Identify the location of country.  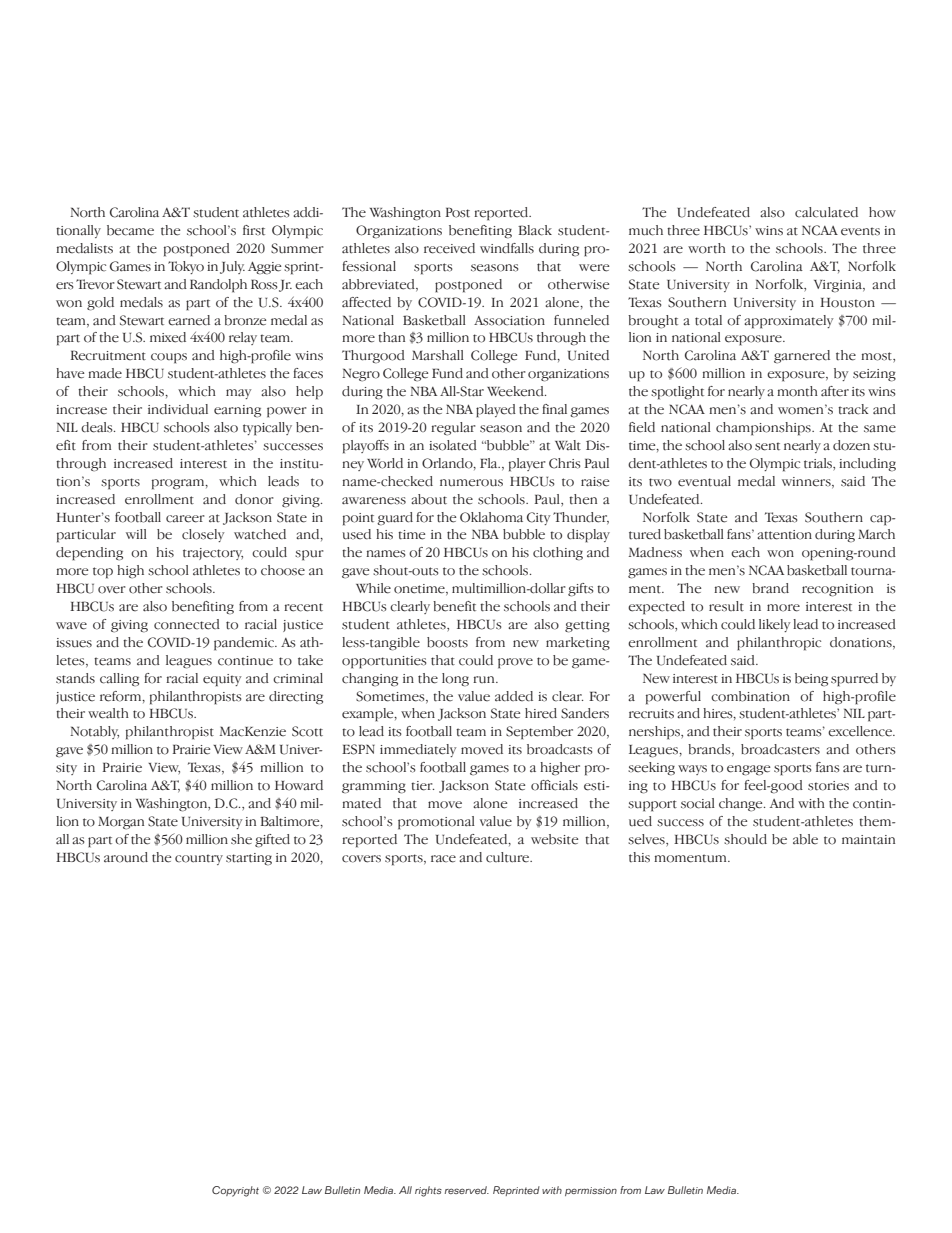
(199, 859).
